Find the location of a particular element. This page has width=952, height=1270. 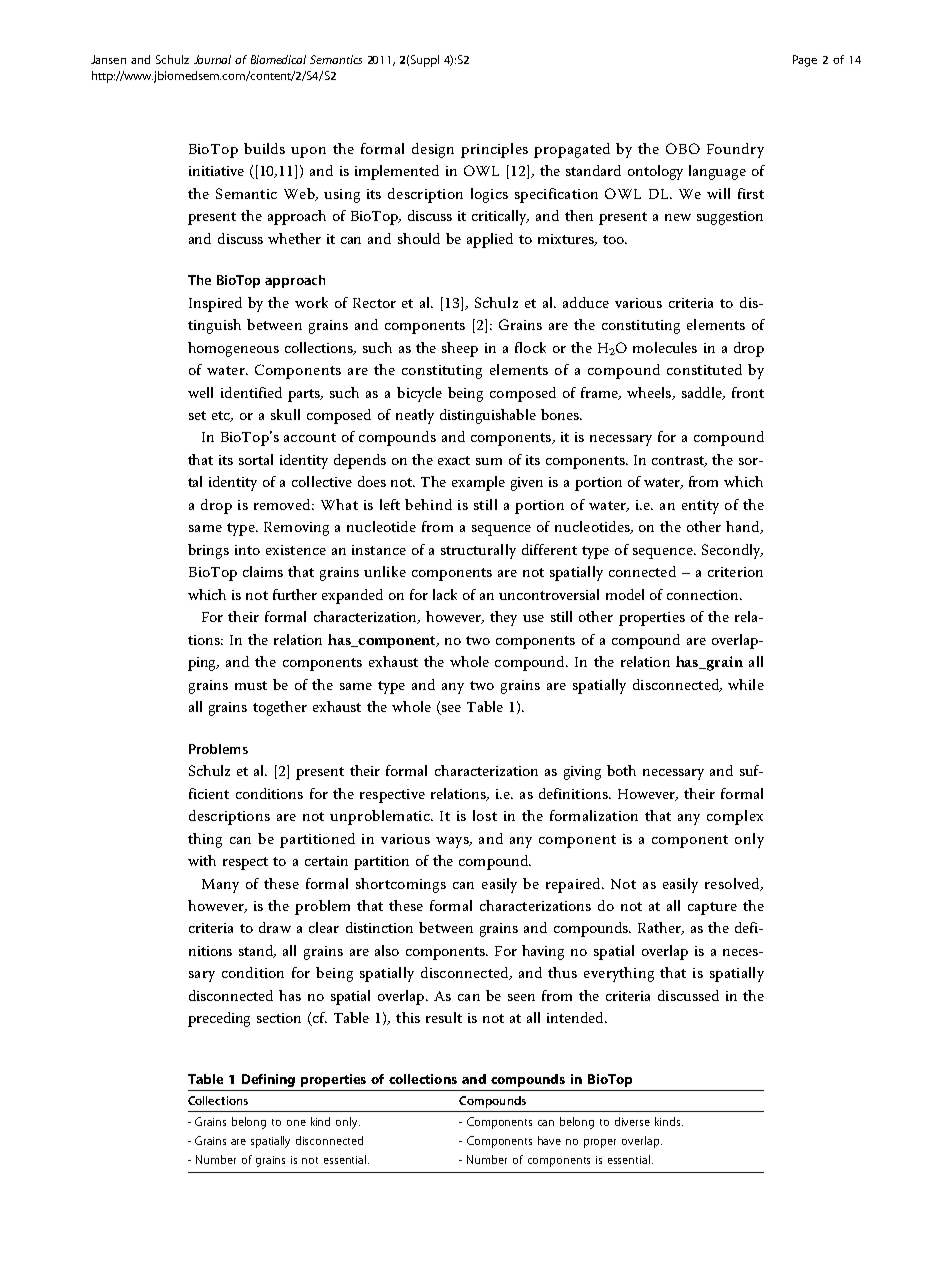

molecules is located at coordinates (665, 347).
